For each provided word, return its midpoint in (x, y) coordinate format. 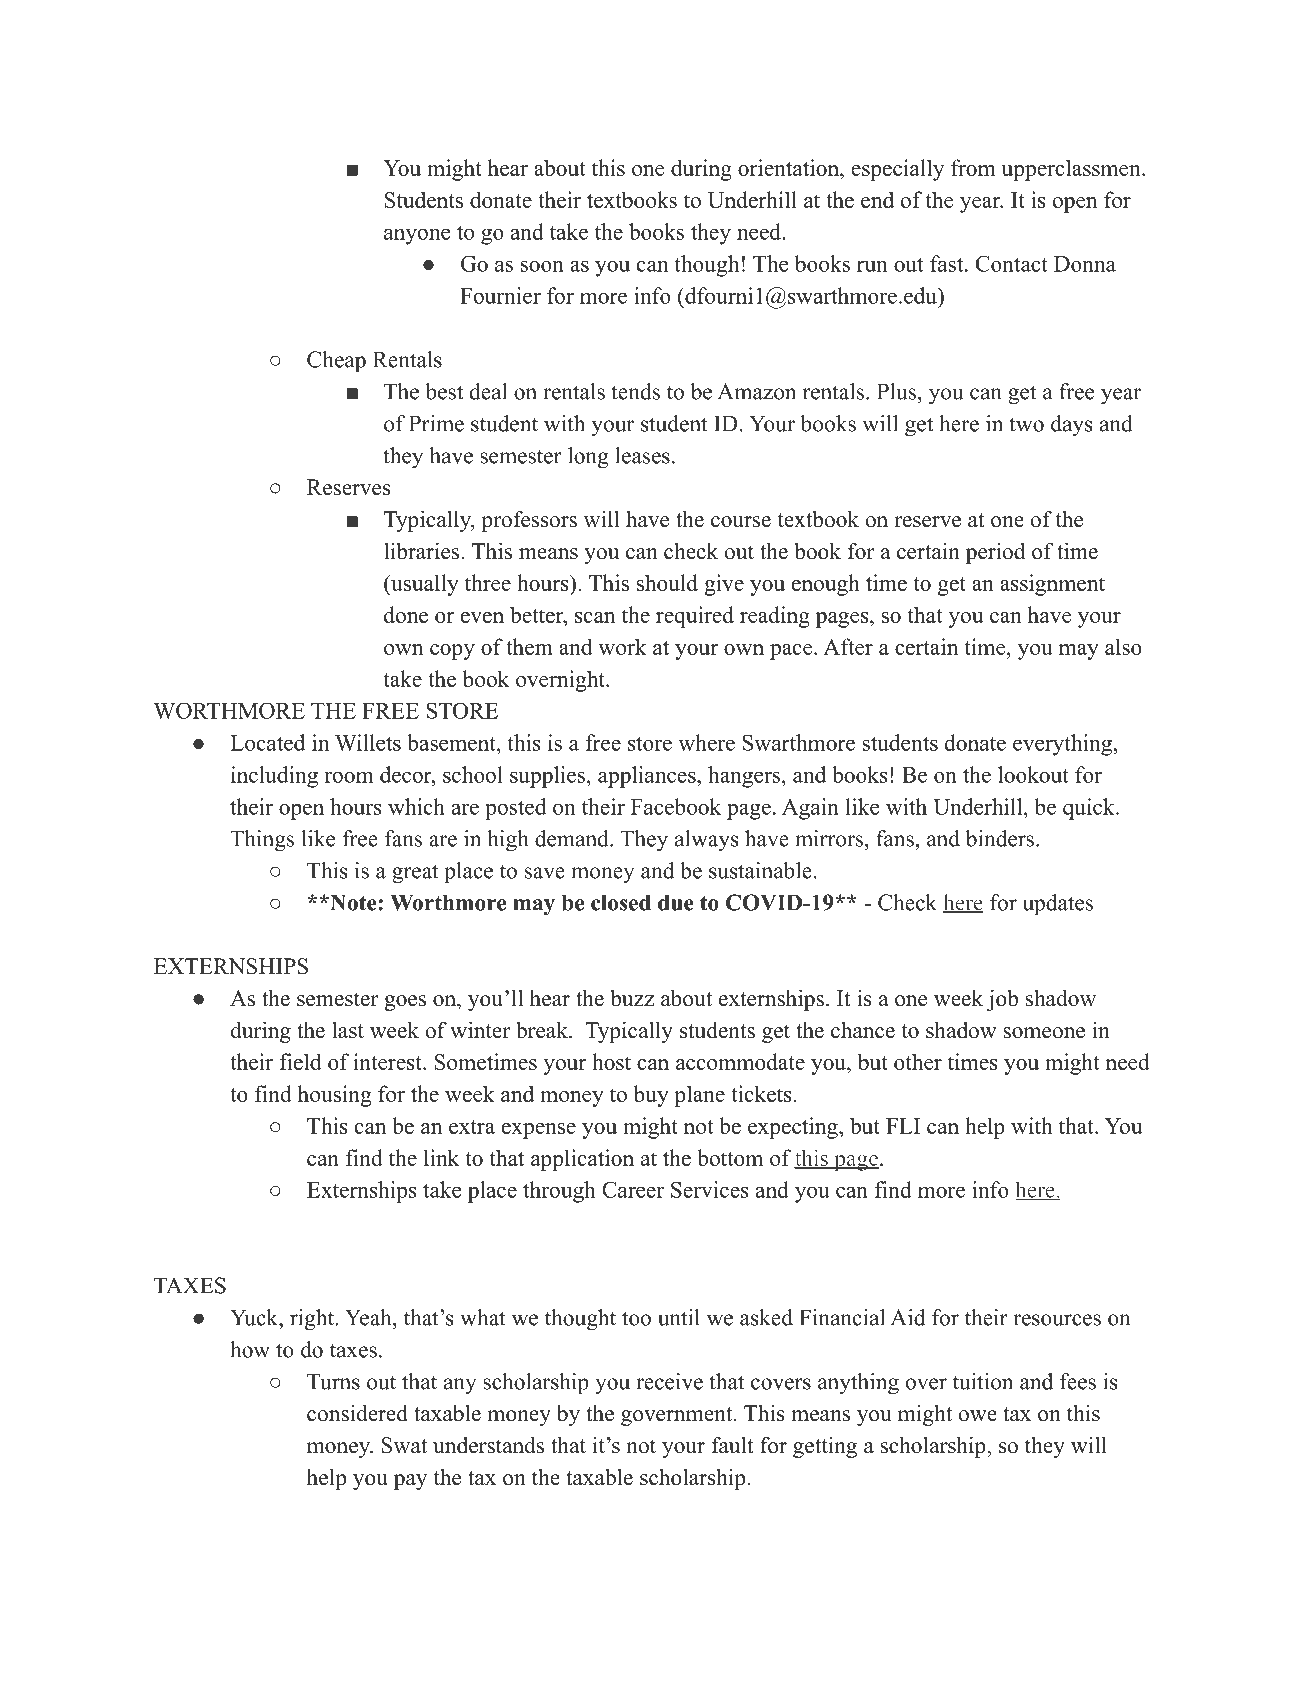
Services (710, 1189)
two (1026, 424)
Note (353, 902)
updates (1058, 905)
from (973, 167)
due (676, 902)
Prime (436, 423)
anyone (417, 236)
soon (542, 266)
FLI (903, 1126)
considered (357, 1413)
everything (1062, 745)
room (349, 777)
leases (642, 455)
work (622, 646)
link (441, 1157)
